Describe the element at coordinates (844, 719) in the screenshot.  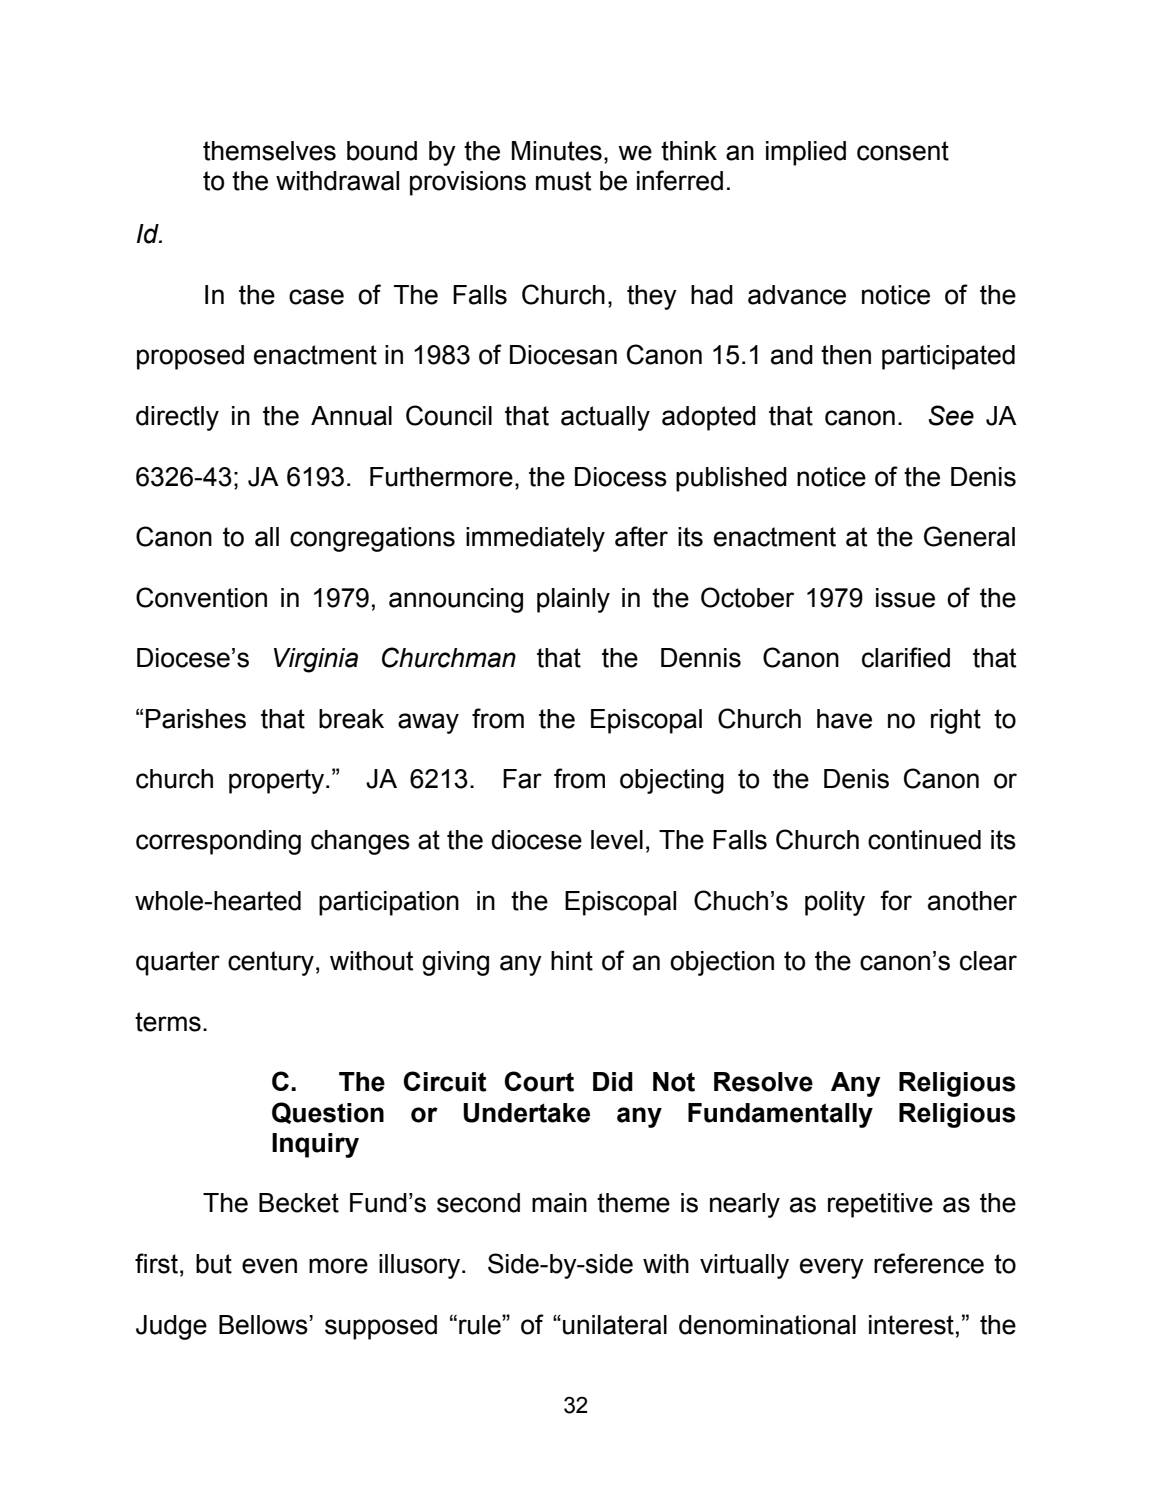
I see `have` at that location.
